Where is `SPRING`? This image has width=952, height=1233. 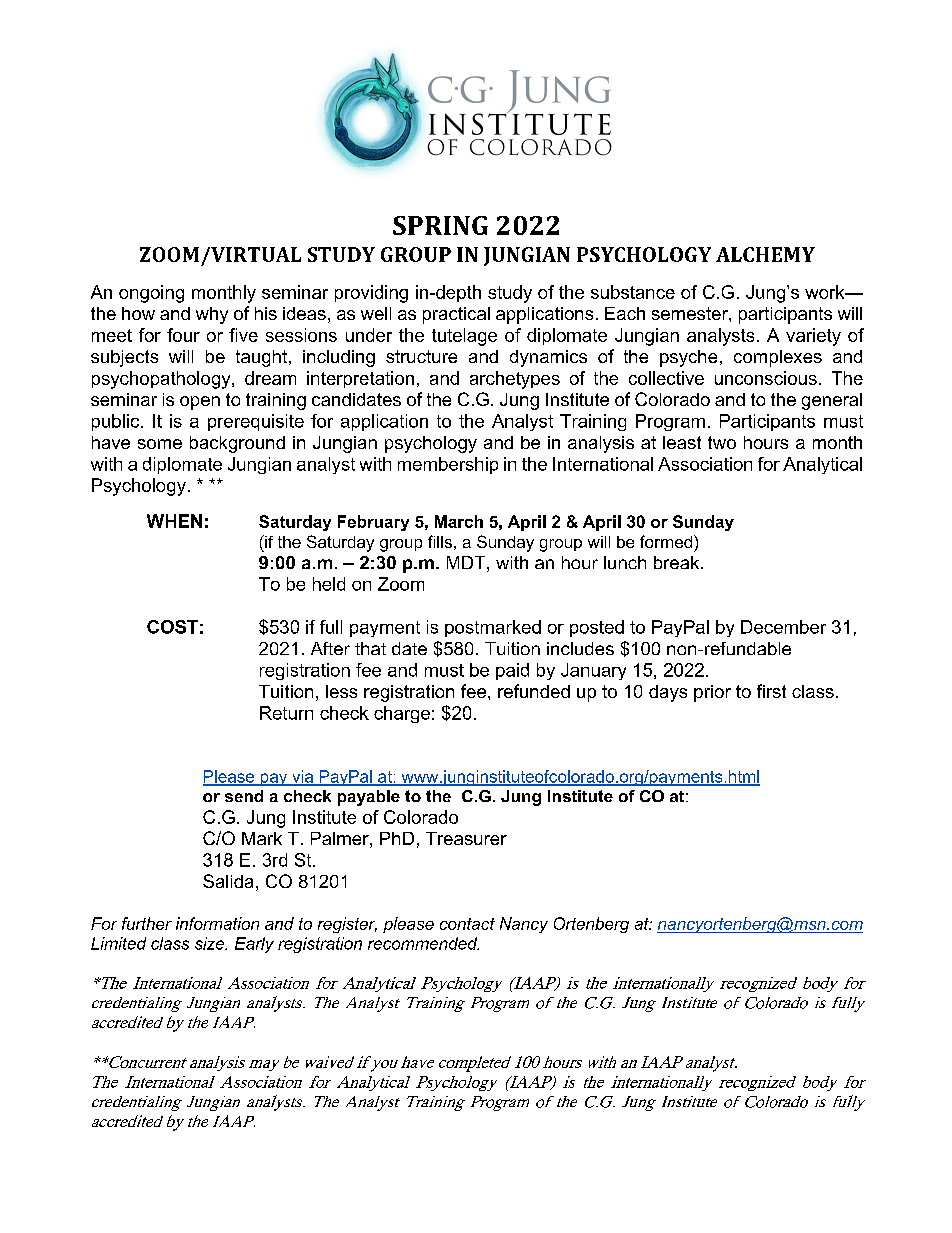
SPRING is located at coordinates (440, 225).
